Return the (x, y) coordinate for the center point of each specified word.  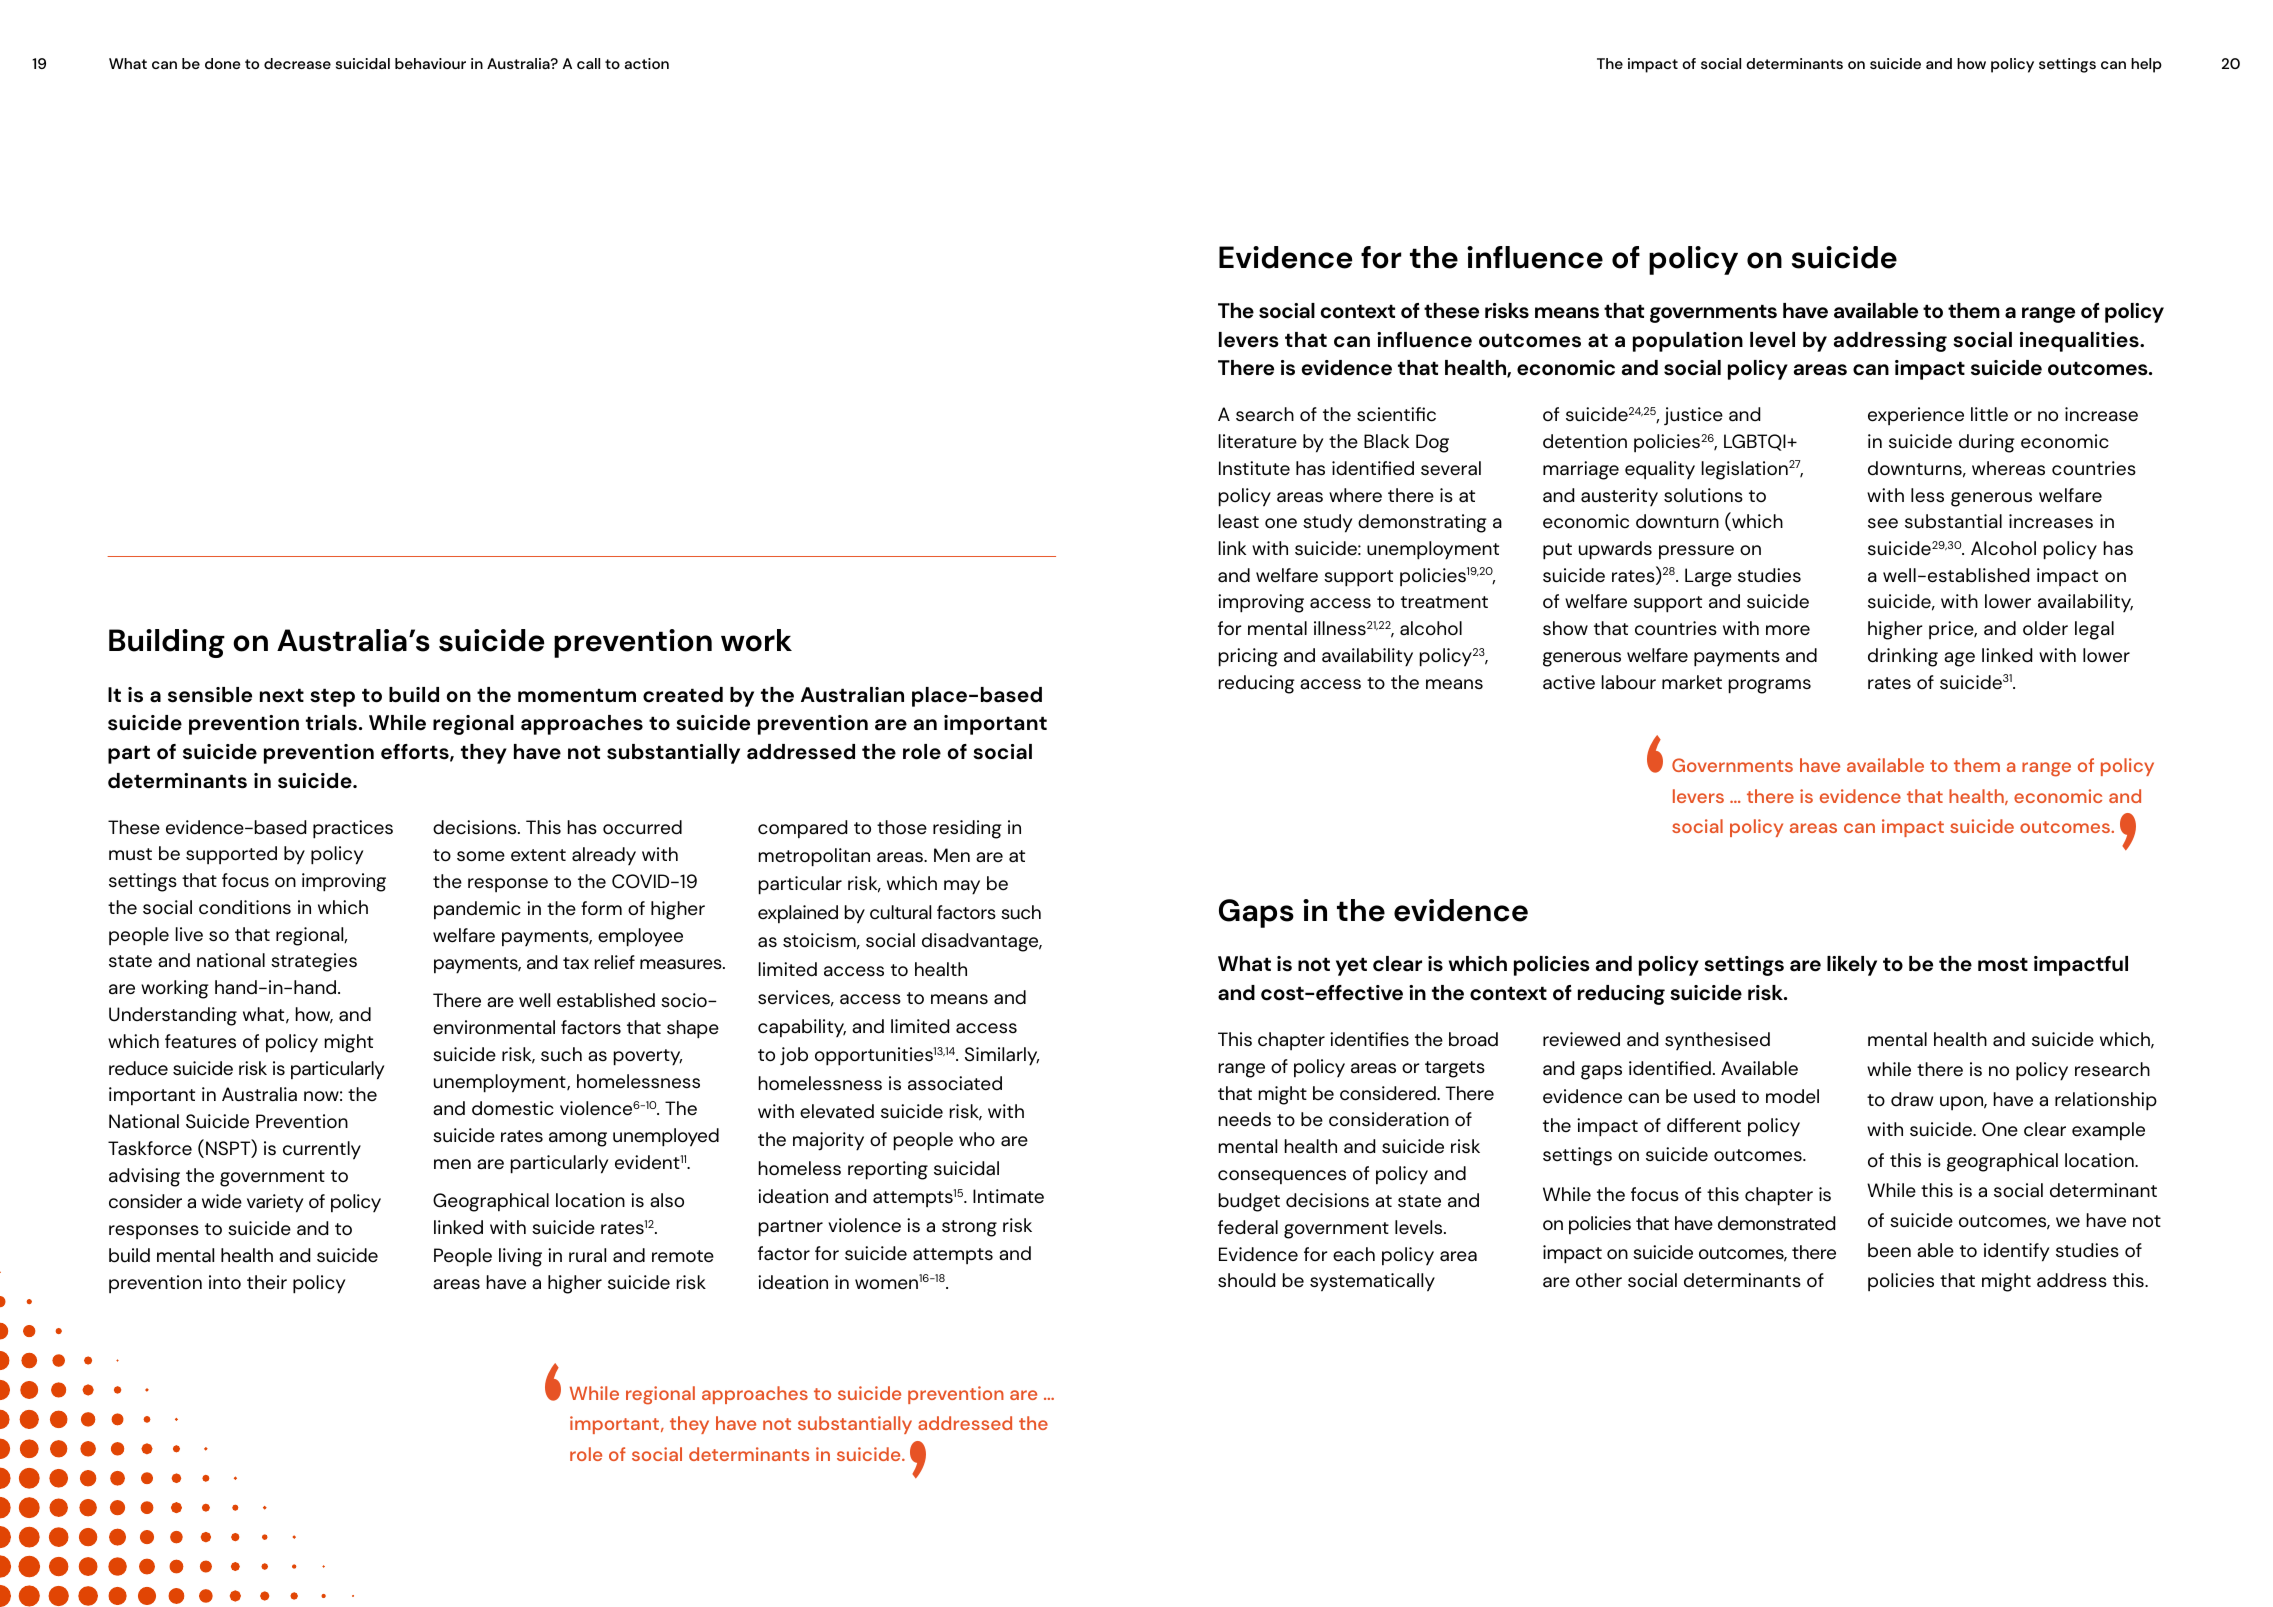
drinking (1903, 657)
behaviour (430, 63)
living (520, 1257)
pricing (1248, 657)
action (647, 63)
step (332, 697)
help (2146, 65)
